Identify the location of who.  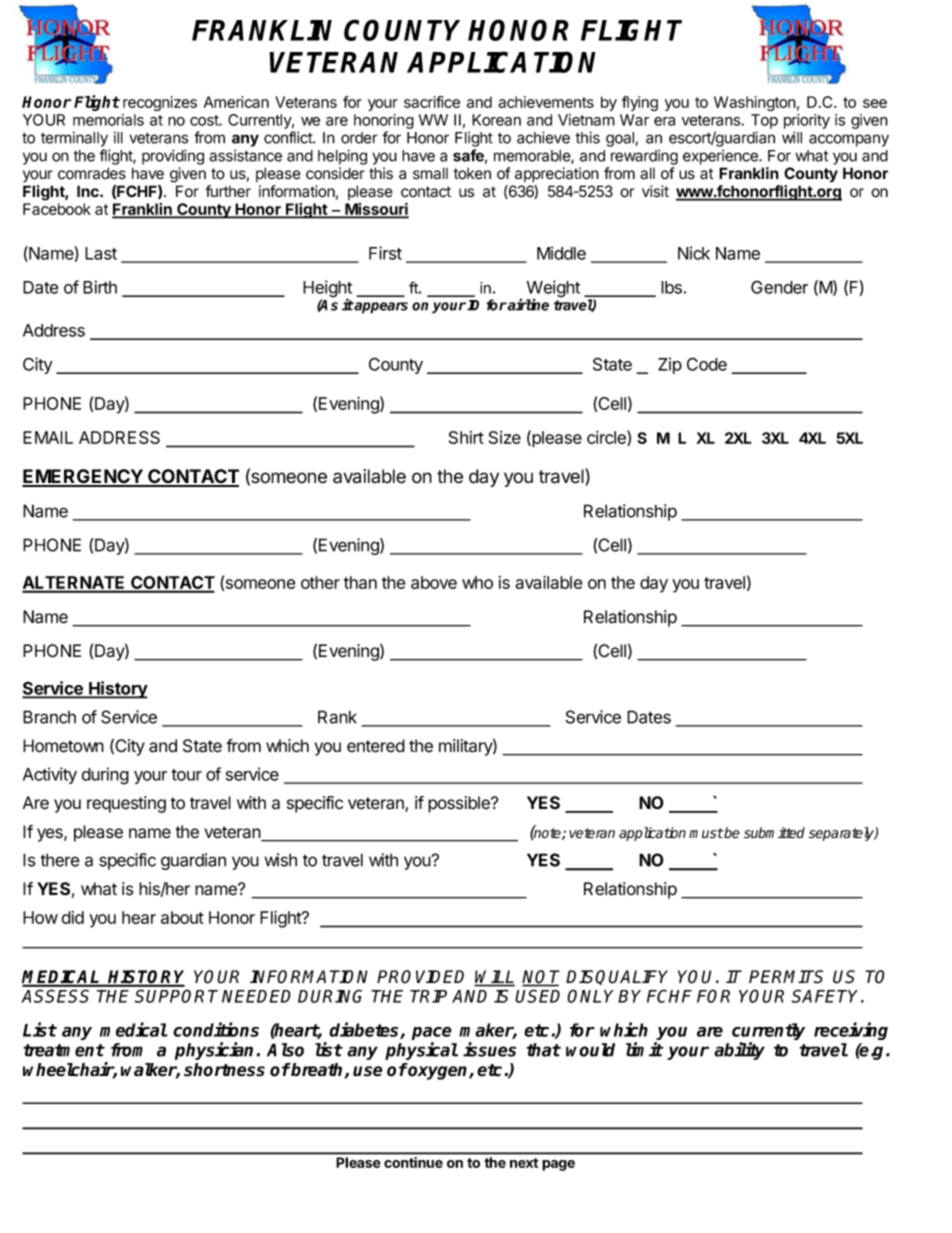
(477, 582).
